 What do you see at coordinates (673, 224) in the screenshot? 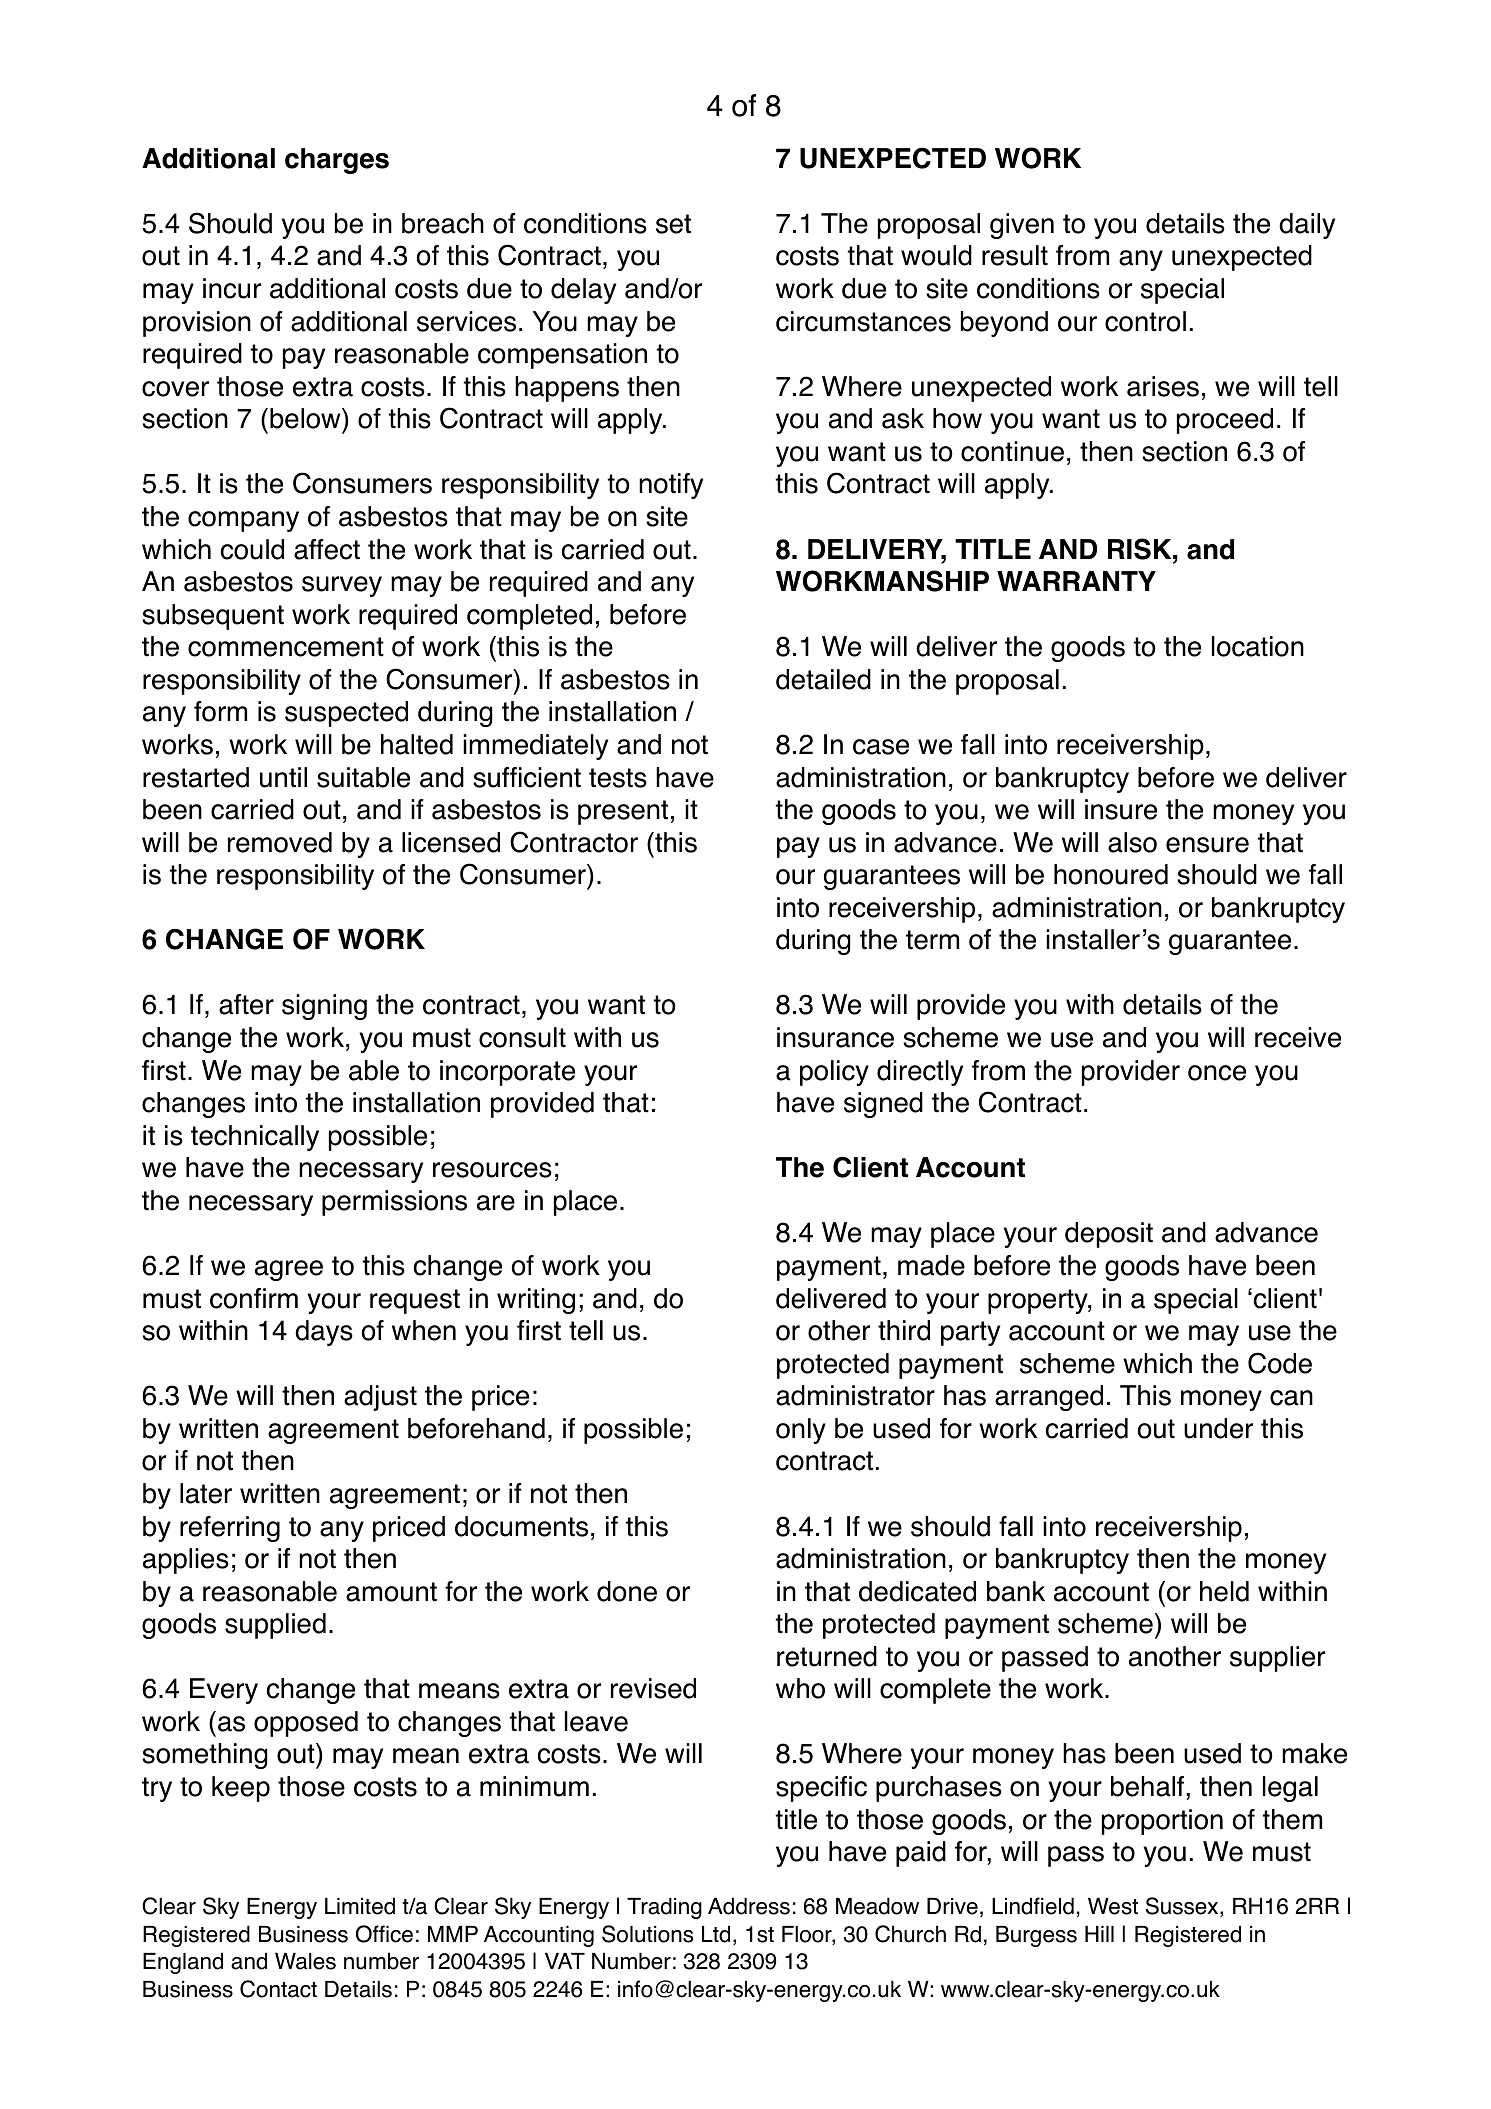
I see `set` at bounding box center [673, 224].
